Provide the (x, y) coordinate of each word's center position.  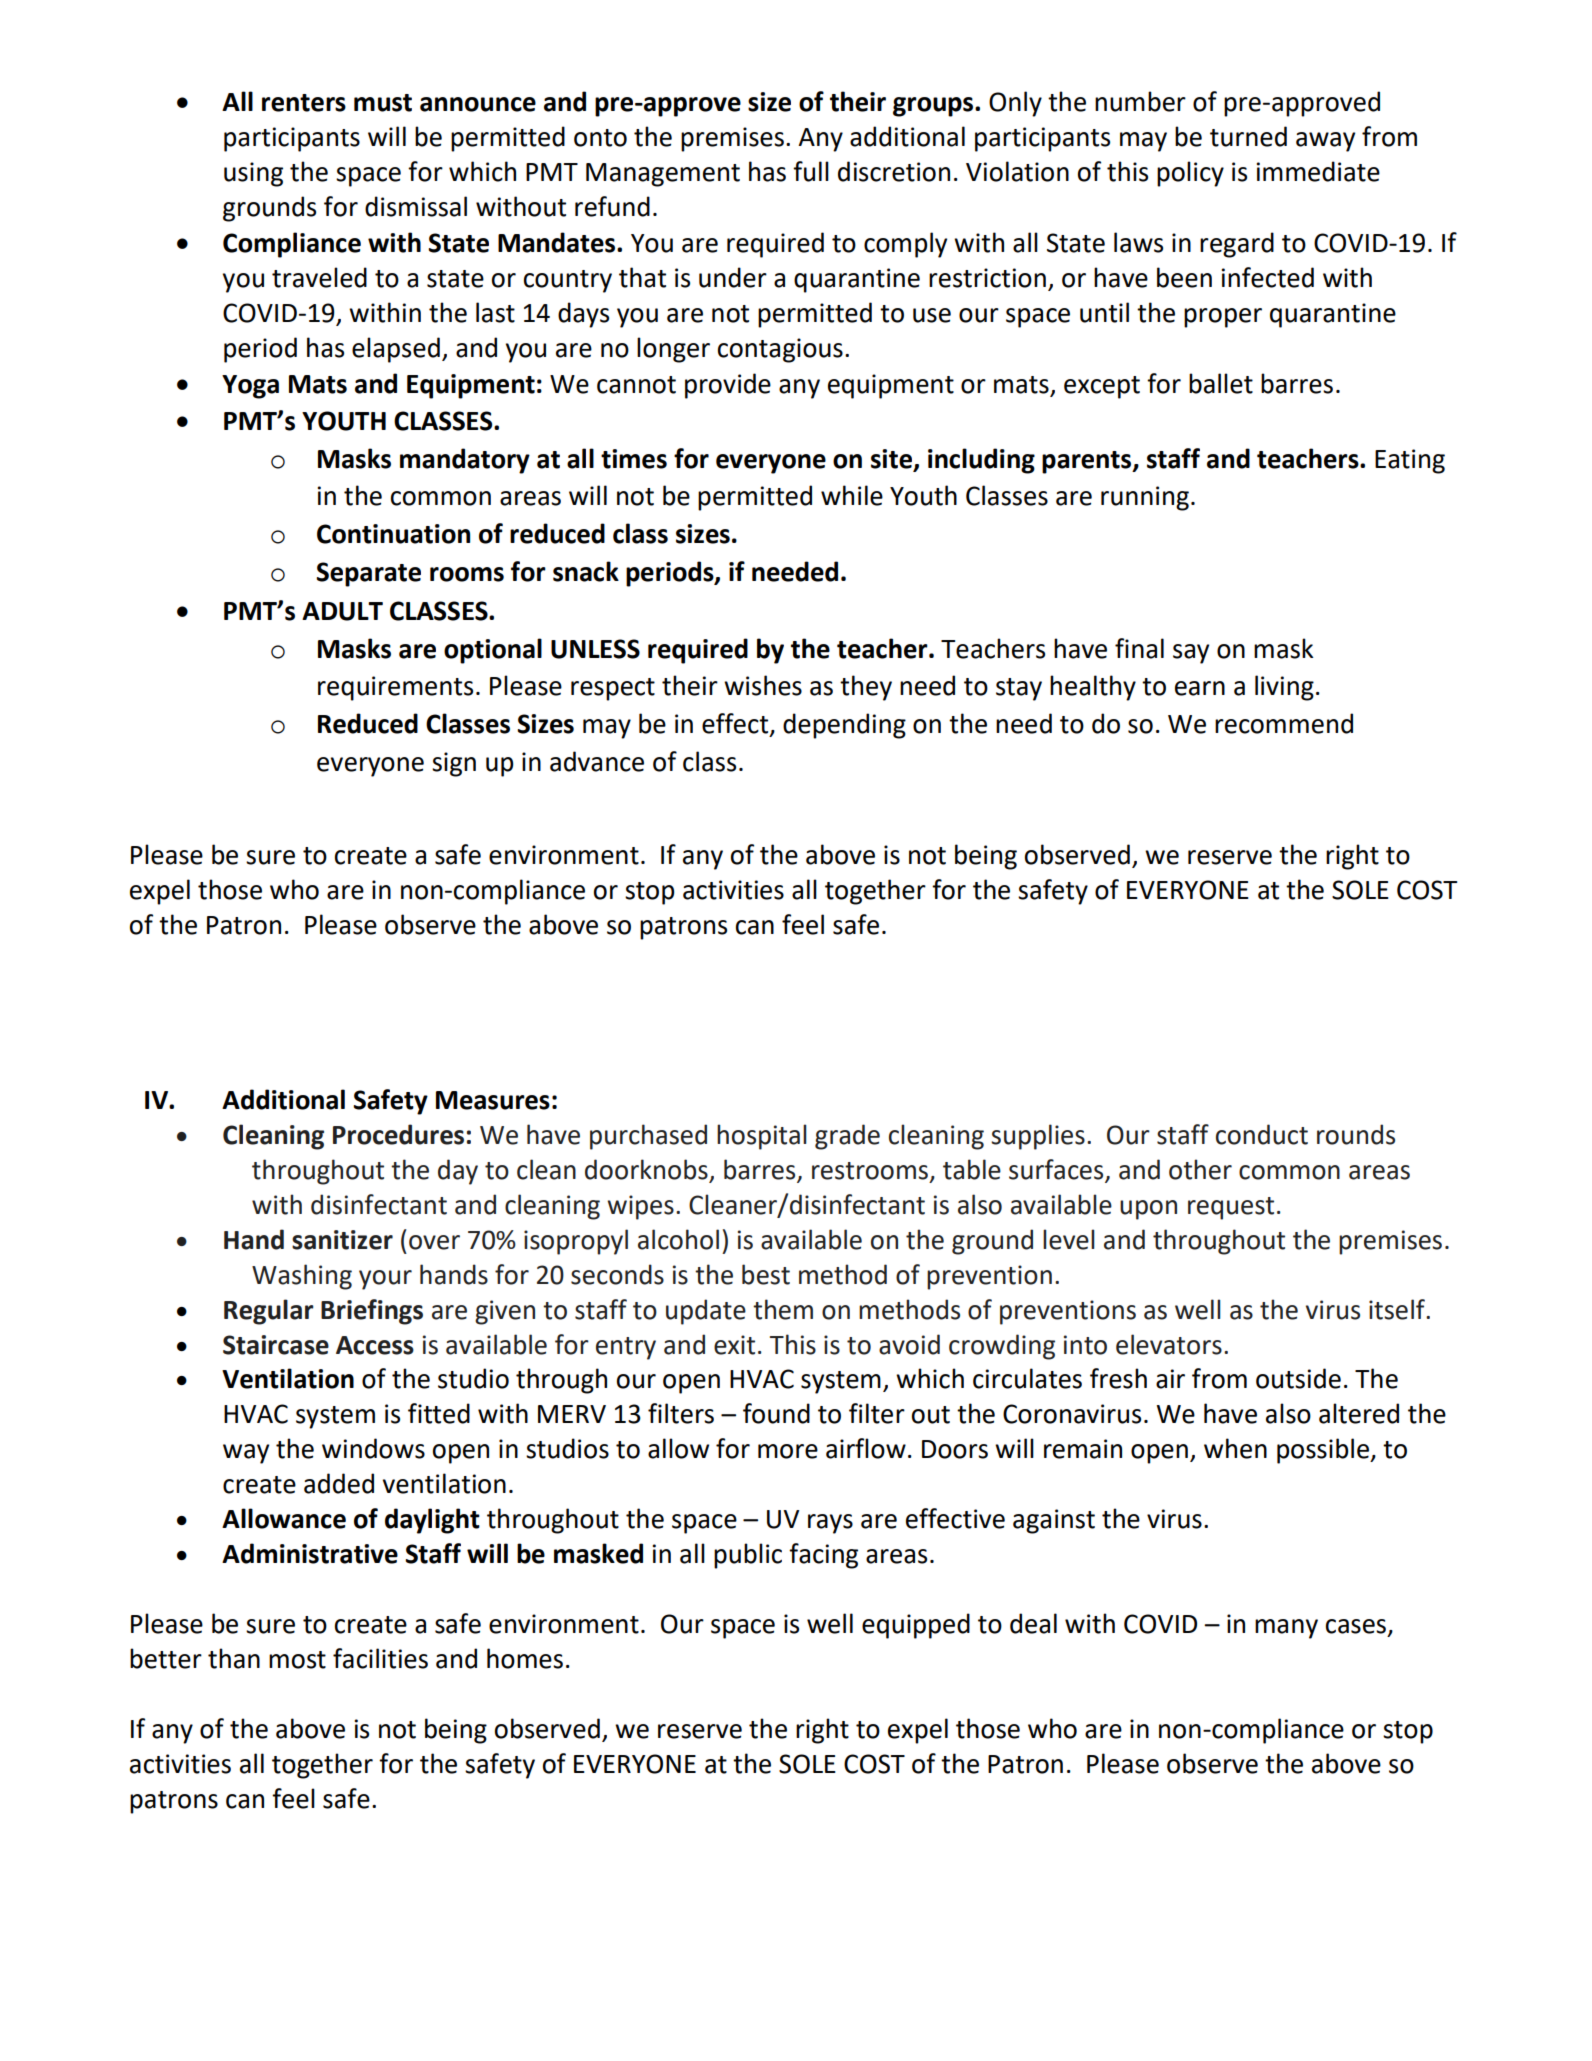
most (297, 1660)
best (766, 1274)
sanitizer (342, 1240)
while (852, 495)
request (1231, 1208)
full (811, 171)
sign (454, 764)
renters (304, 103)
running (1145, 498)
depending (844, 726)
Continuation (393, 534)
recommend (1284, 723)
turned (1248, 136)
